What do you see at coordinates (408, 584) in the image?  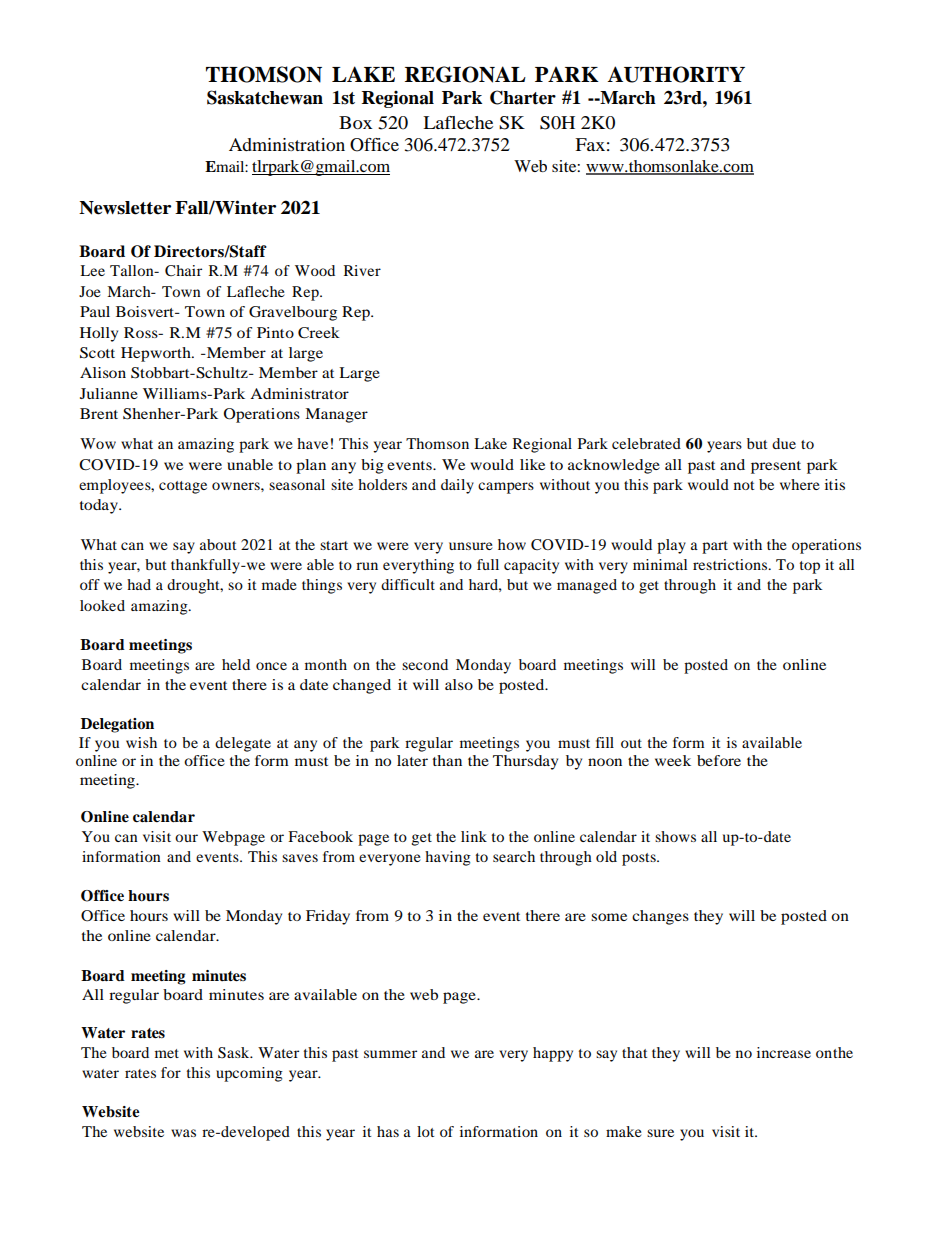 I see `difficult` at bounding box center [408, 584].
